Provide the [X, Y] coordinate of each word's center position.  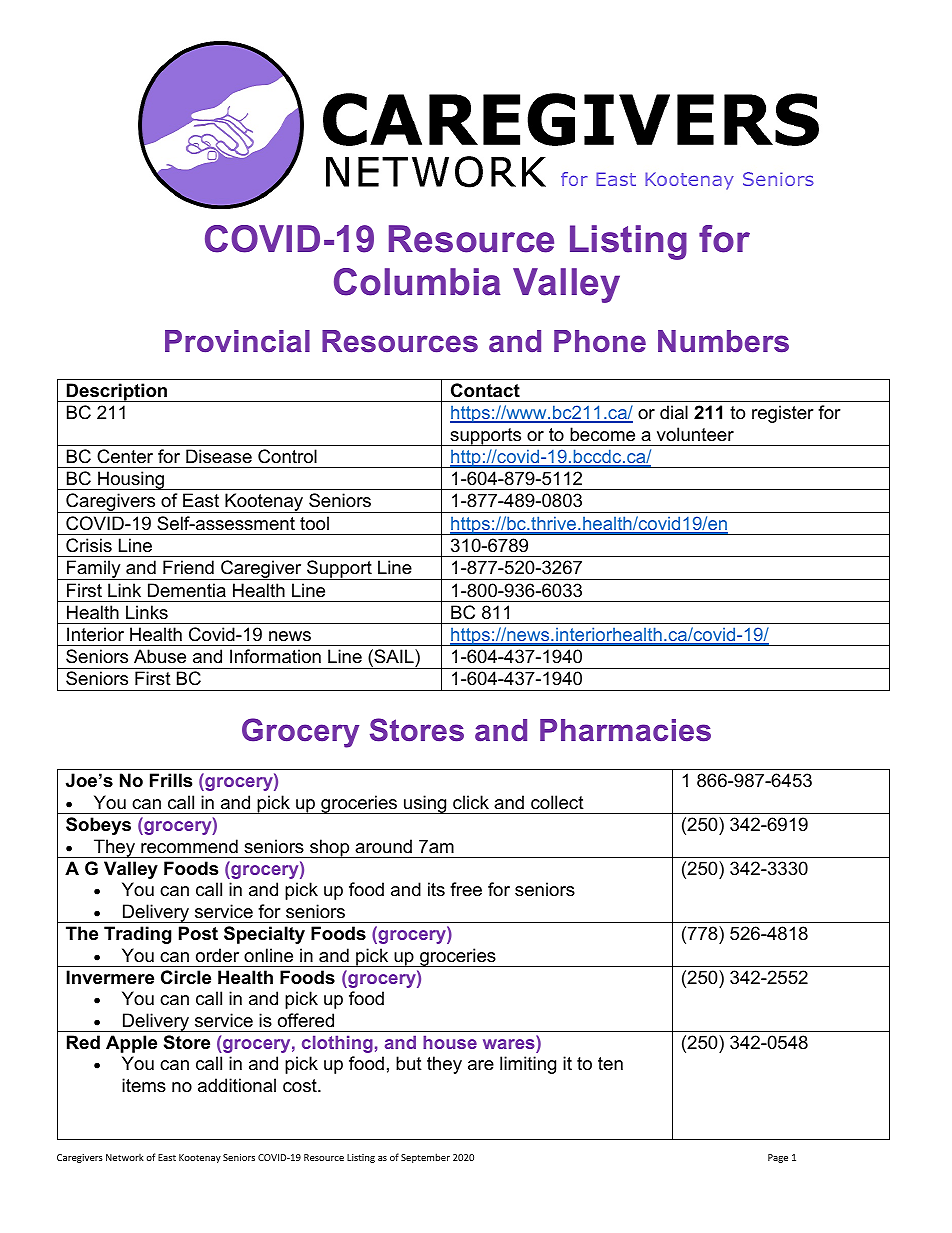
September [425, 1158]
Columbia [417, 282]
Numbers [723, 341]
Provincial [237, 341]
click [471, 802]
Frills [171, 780]
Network [125, 1157]
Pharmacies [625, 730]
